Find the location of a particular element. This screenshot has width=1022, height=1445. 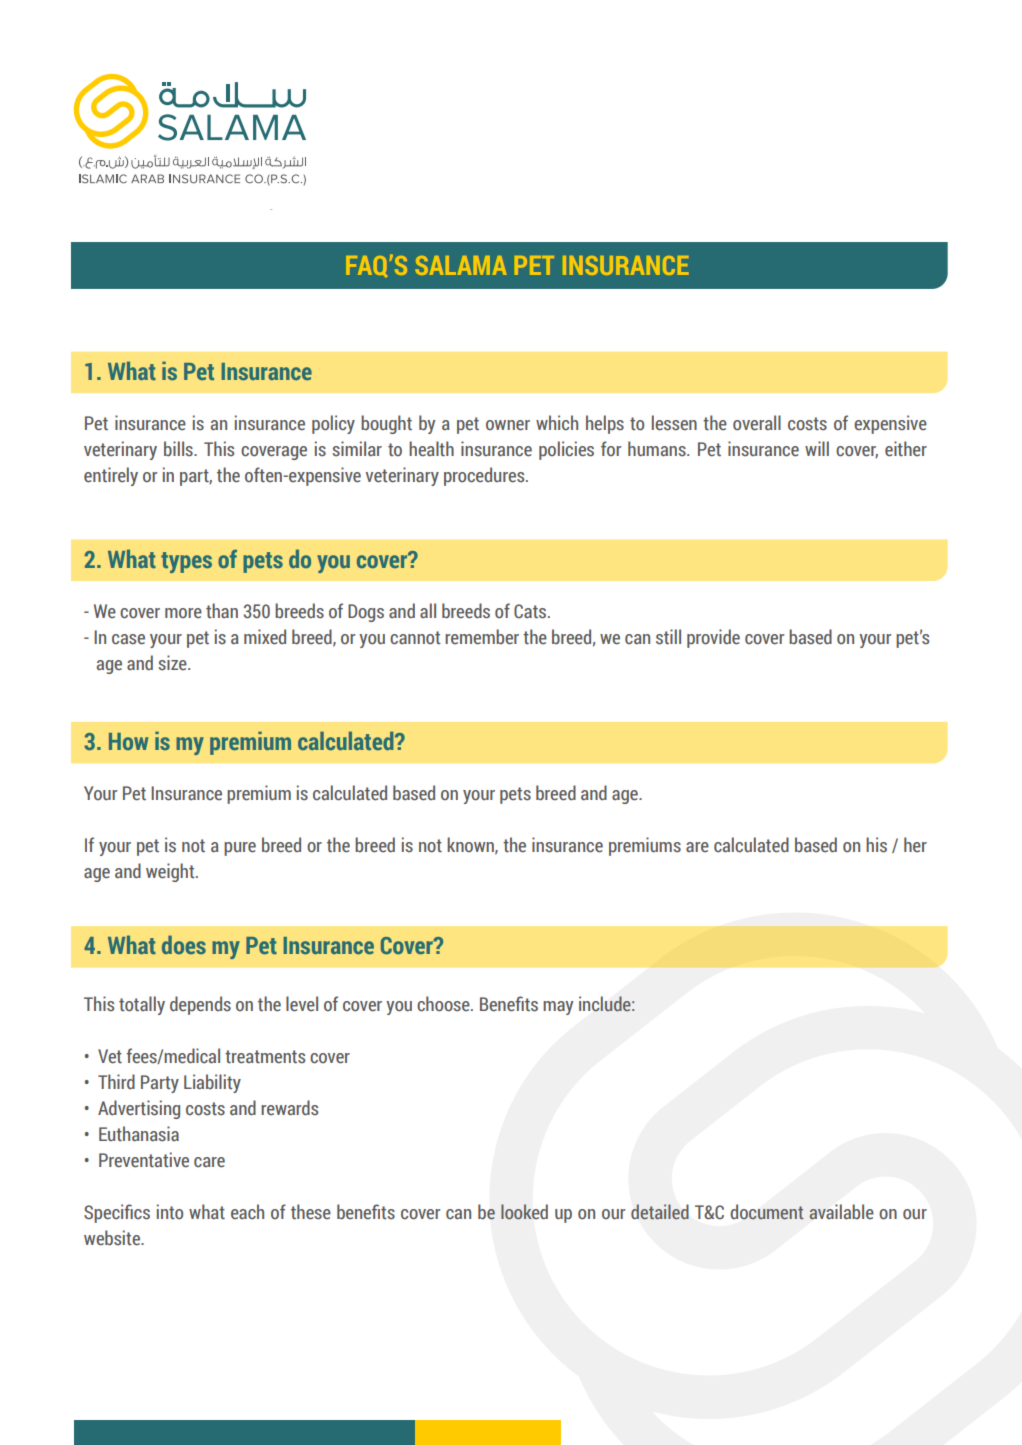

provide is located at coordinates (713, 638).
